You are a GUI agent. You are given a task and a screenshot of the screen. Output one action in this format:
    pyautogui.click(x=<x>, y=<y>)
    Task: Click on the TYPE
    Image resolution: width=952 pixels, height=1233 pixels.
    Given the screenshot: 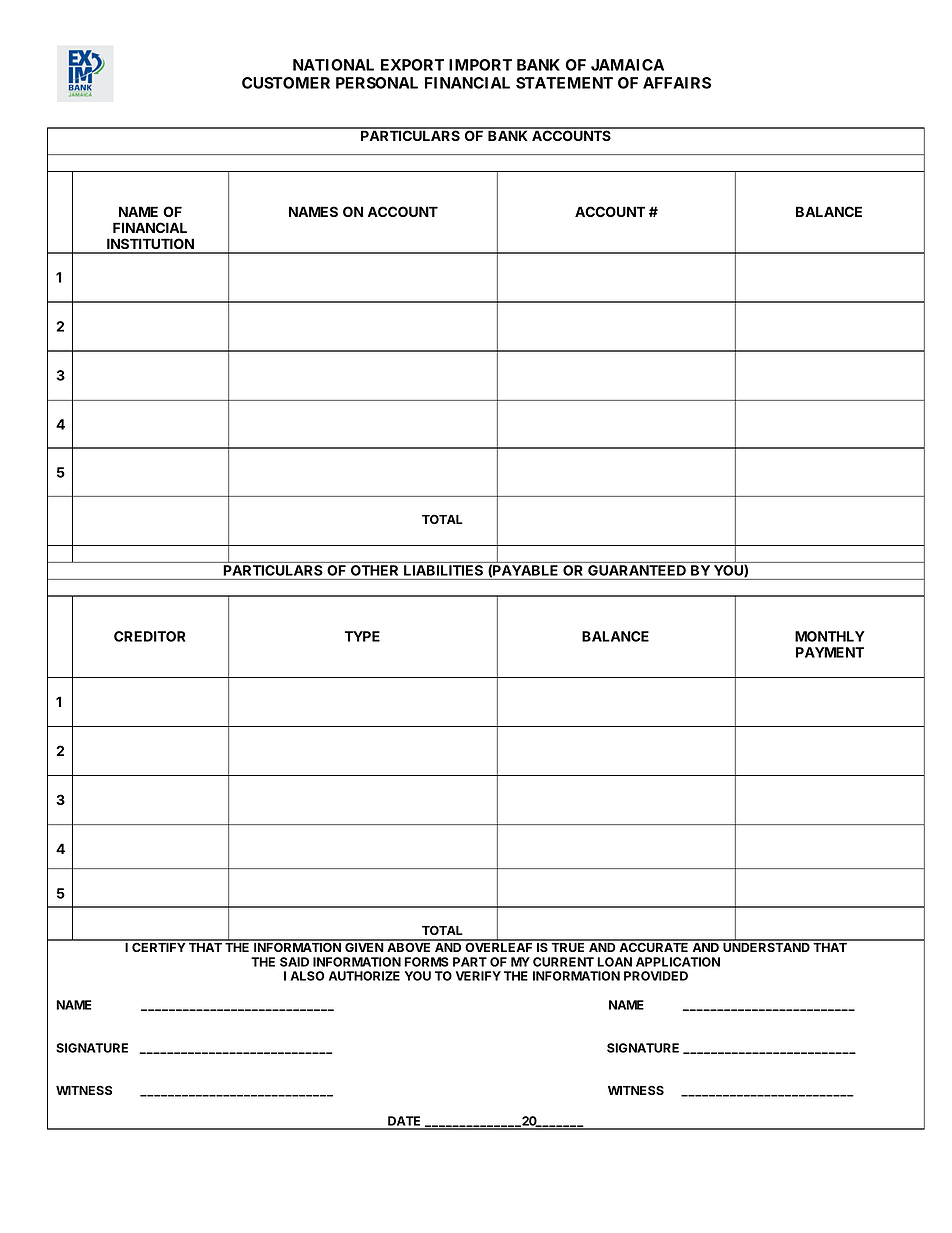 What is the action you would take?
    pyautogui.click(x=362, y=636)
